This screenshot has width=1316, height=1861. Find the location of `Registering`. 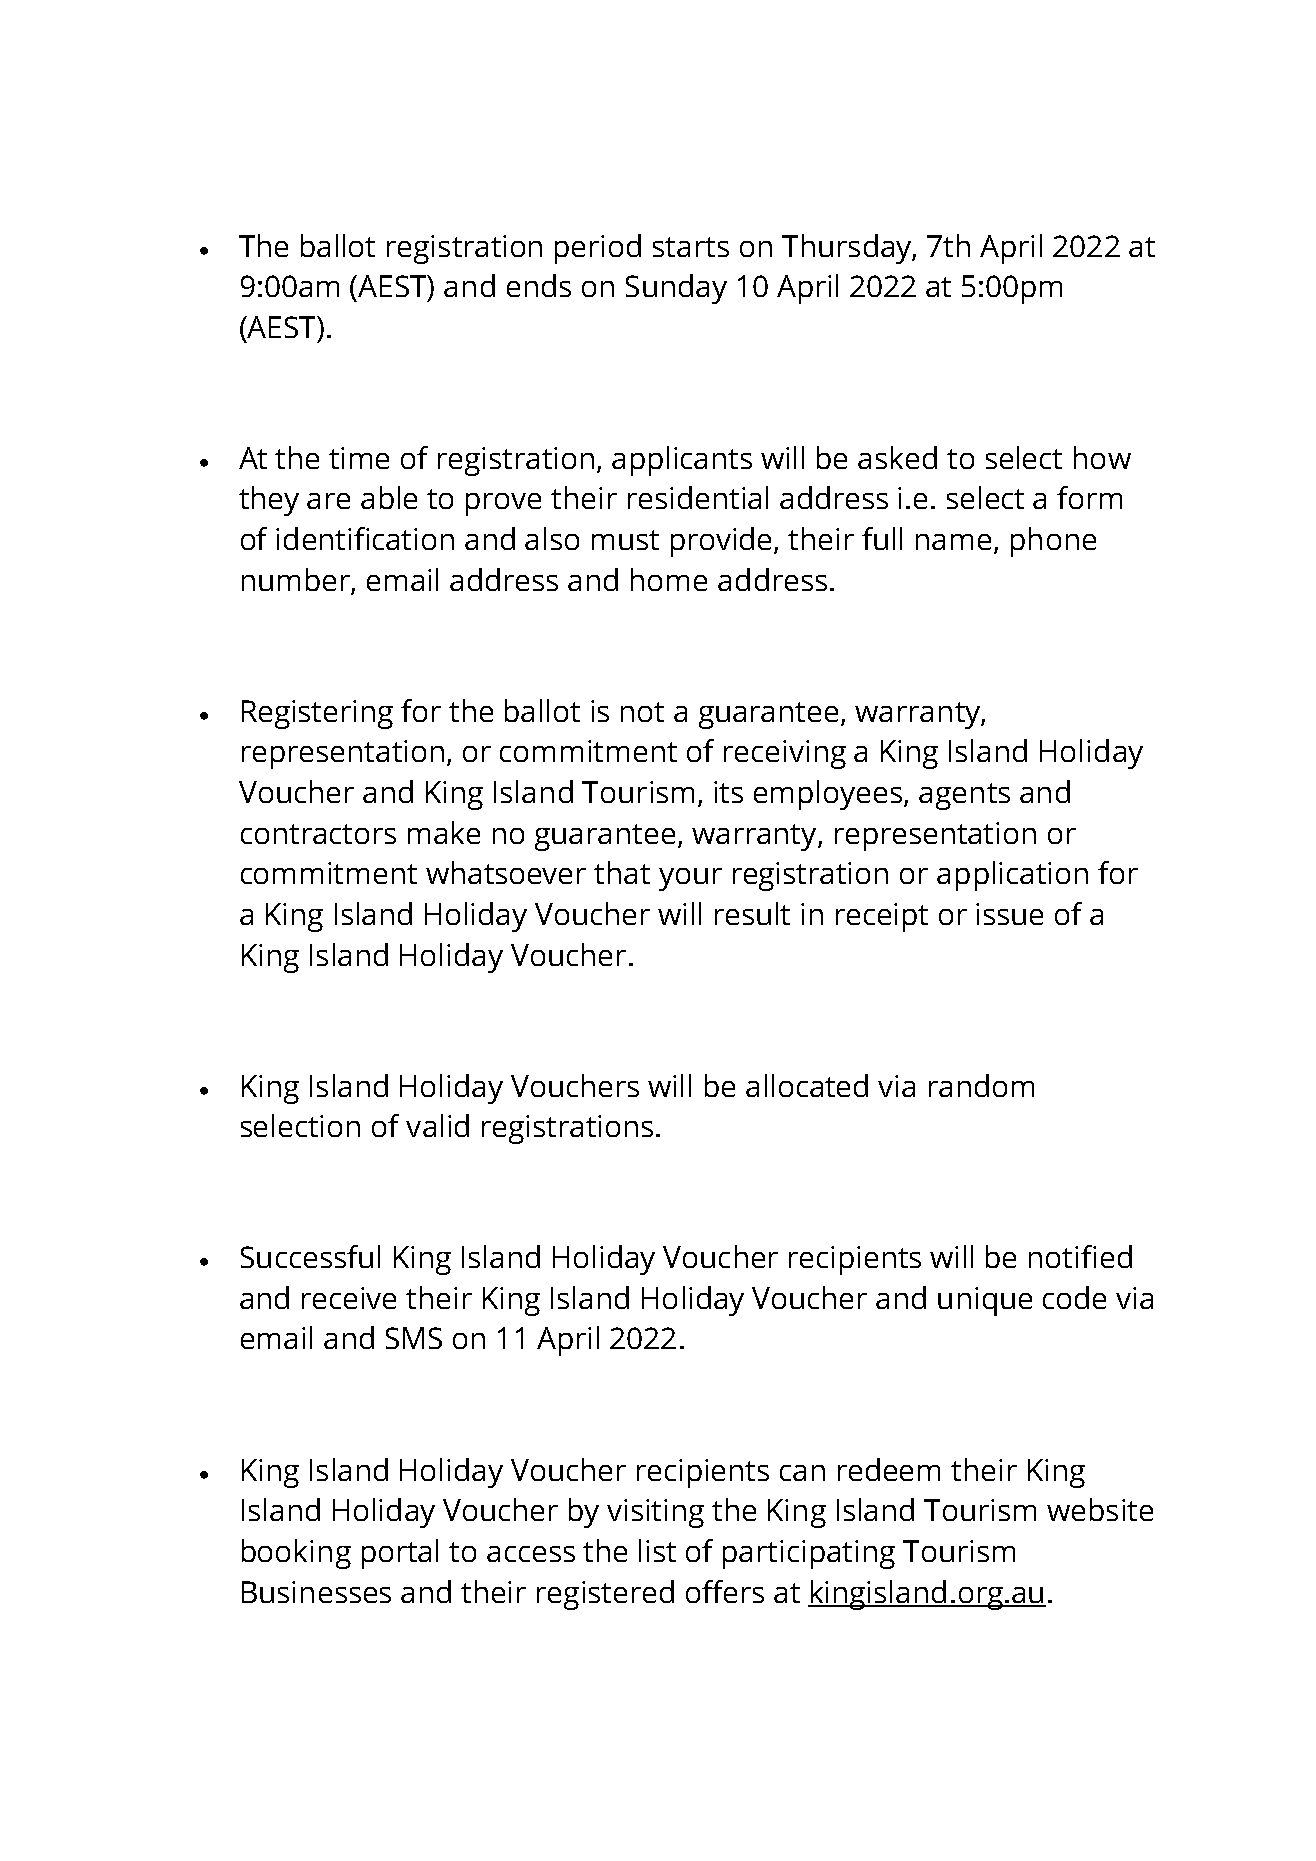

Registering is located at coordinates (317, 714).
